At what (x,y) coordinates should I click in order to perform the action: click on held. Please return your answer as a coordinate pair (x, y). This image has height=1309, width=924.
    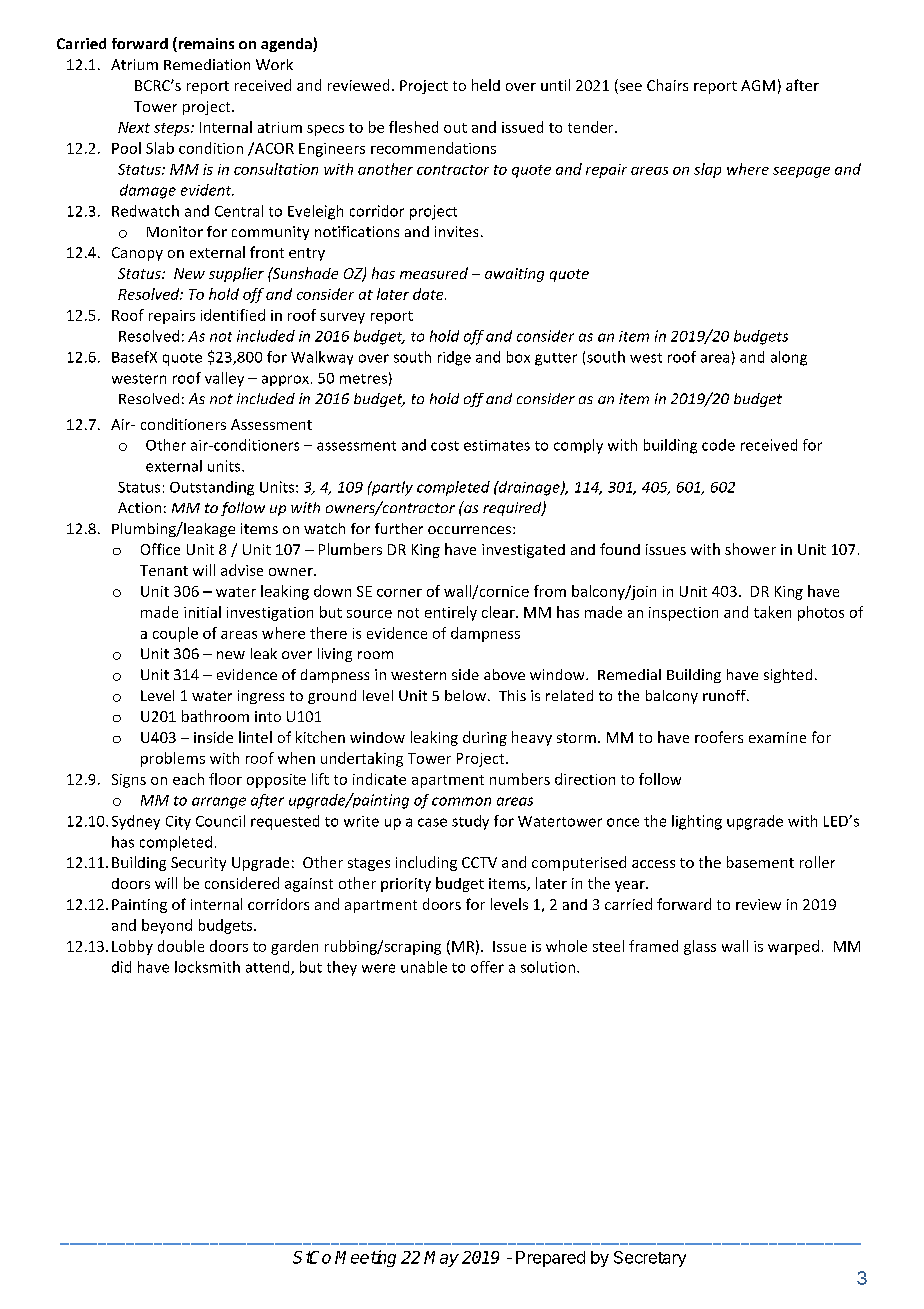
    Looking at the image, I should click on (486, 85).
